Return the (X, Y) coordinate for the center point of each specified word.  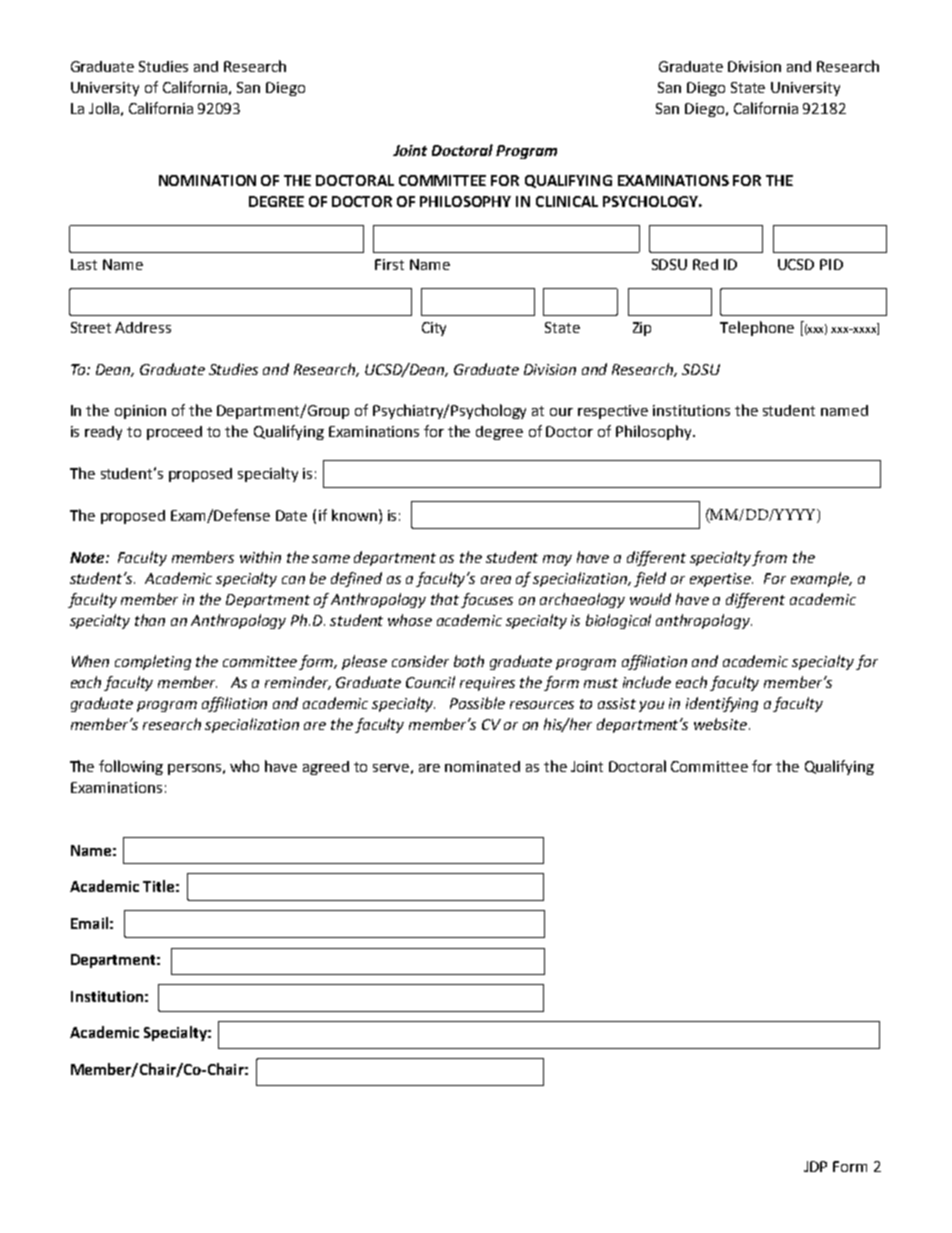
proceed (174, 433)
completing (153, 662)
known (354, 515)
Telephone (757, 328)
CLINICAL (567, 201)
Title (158, 886)
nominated (482, 766)
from (769, 558)
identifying (722, 704)
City (434, 329)
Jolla (104, 108)
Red (705, 264)
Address (143, 327)
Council (430, 682)
